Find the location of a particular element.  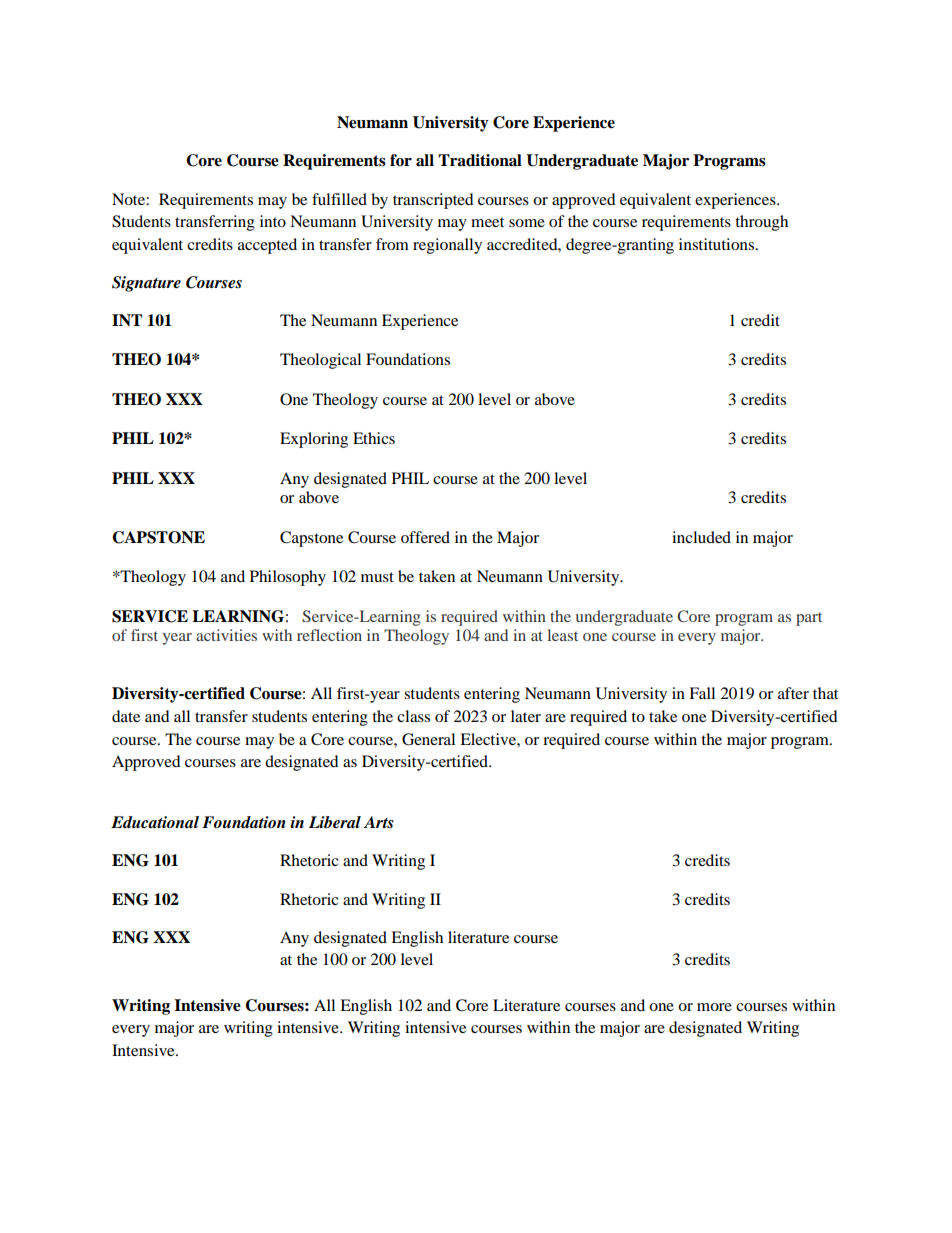

activities is located at coordinates (226, 635).
